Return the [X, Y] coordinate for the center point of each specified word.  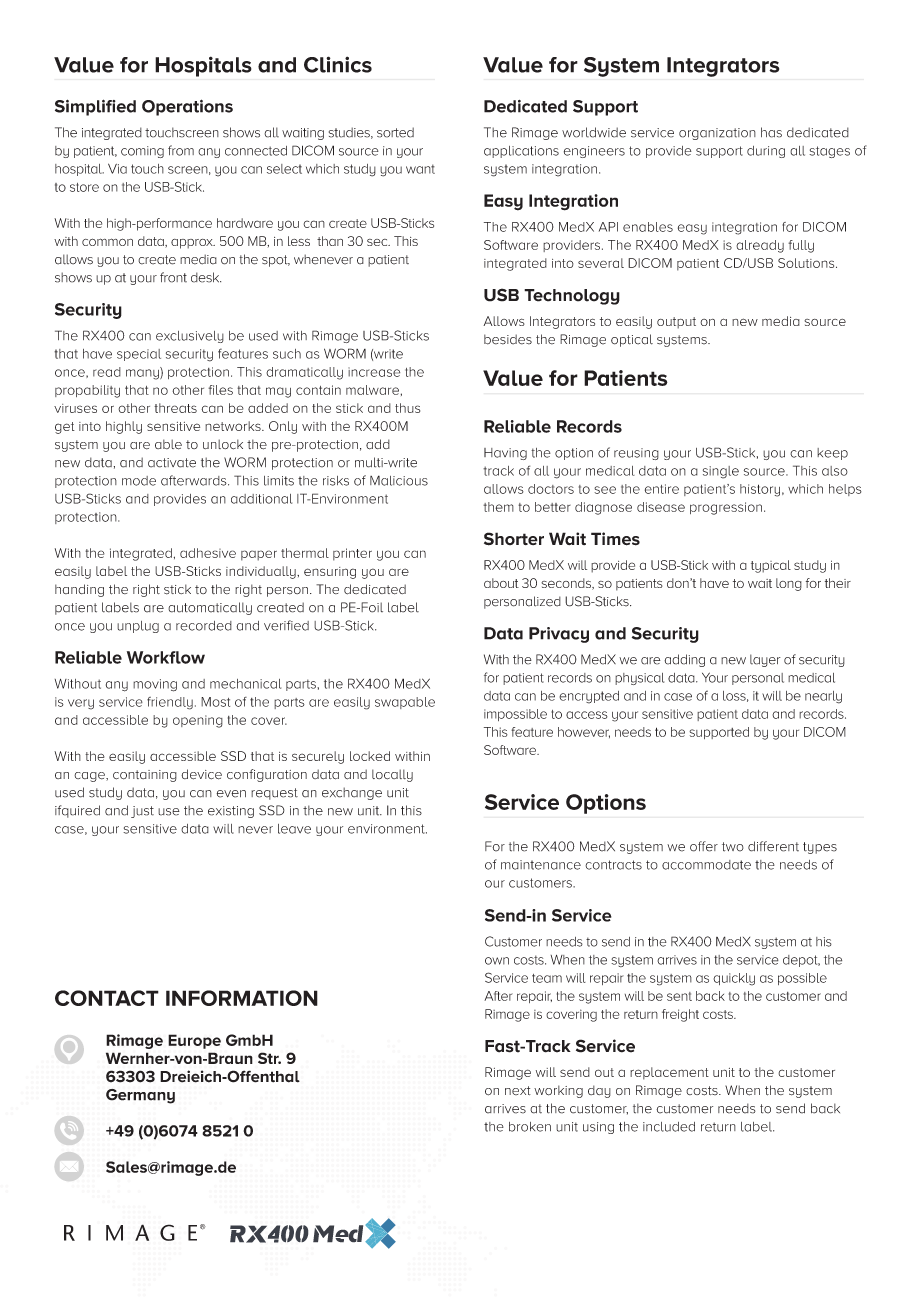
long [789, 584]
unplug [138, 627]
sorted [395, 132]
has [771, 132]
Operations [187, 107]
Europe [194, 1041]
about [501, 583]
